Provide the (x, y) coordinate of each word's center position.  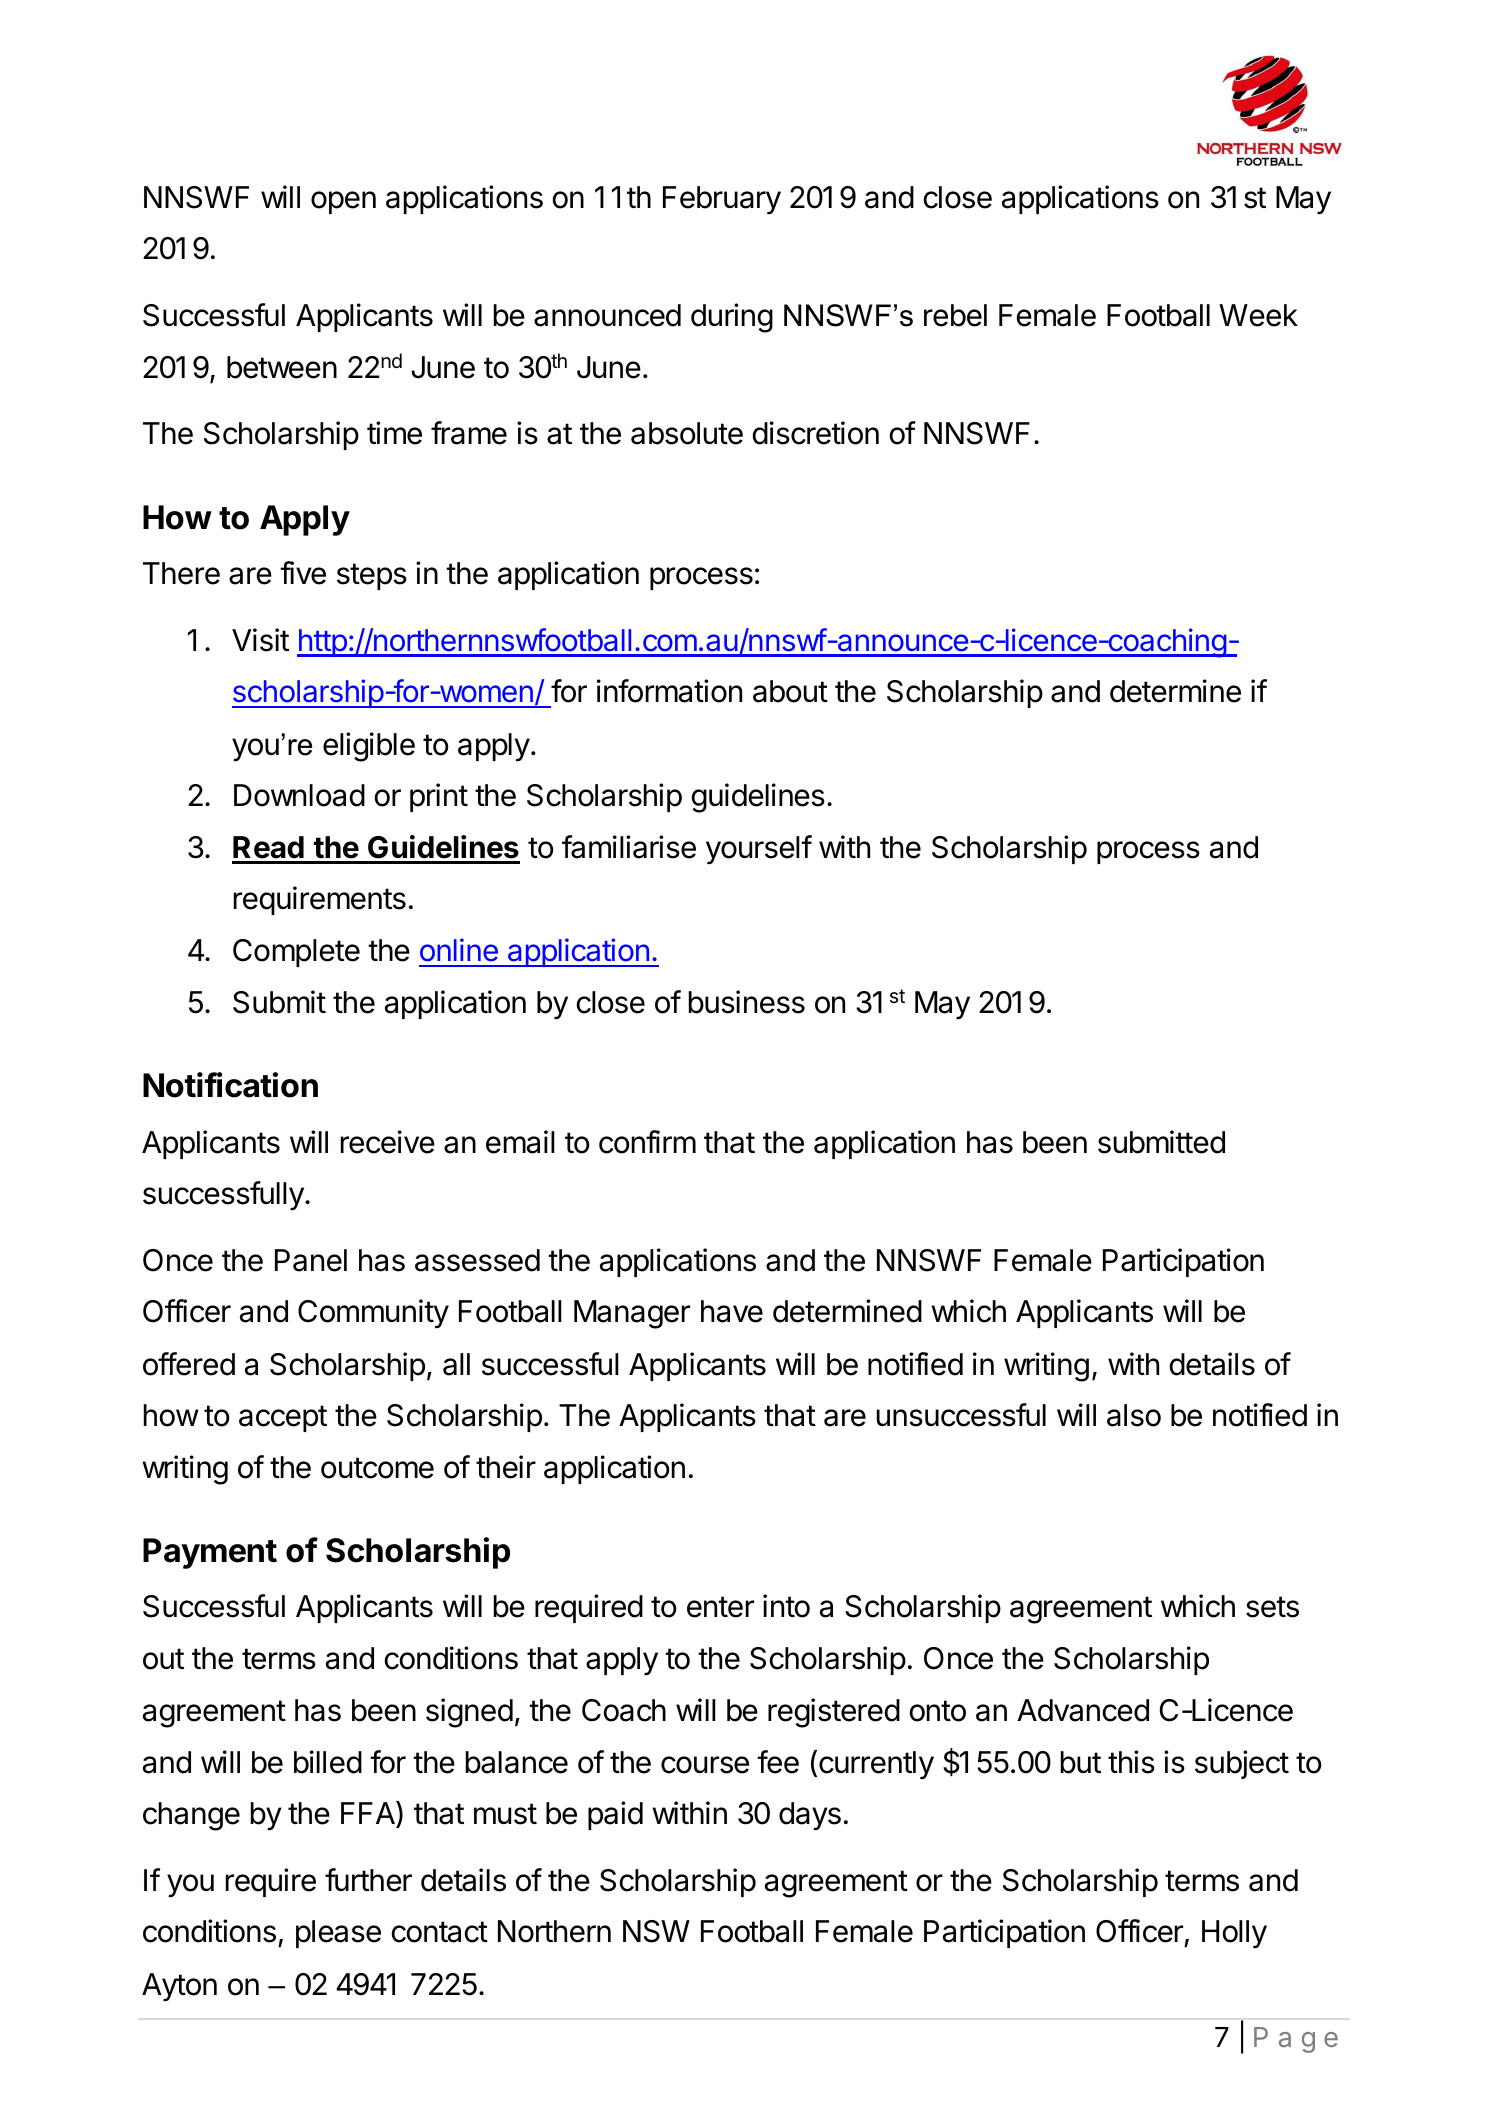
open (343, 202)
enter (720, 1607)
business (747, 1002)
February (722, 200)
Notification (230, 1085)
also (1134, 1415)
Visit (260, 640)
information (669, 691)
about (790, 691)
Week (1258, 315)
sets (1272, 1607)
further (368, 1880)
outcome (377, 1468)
